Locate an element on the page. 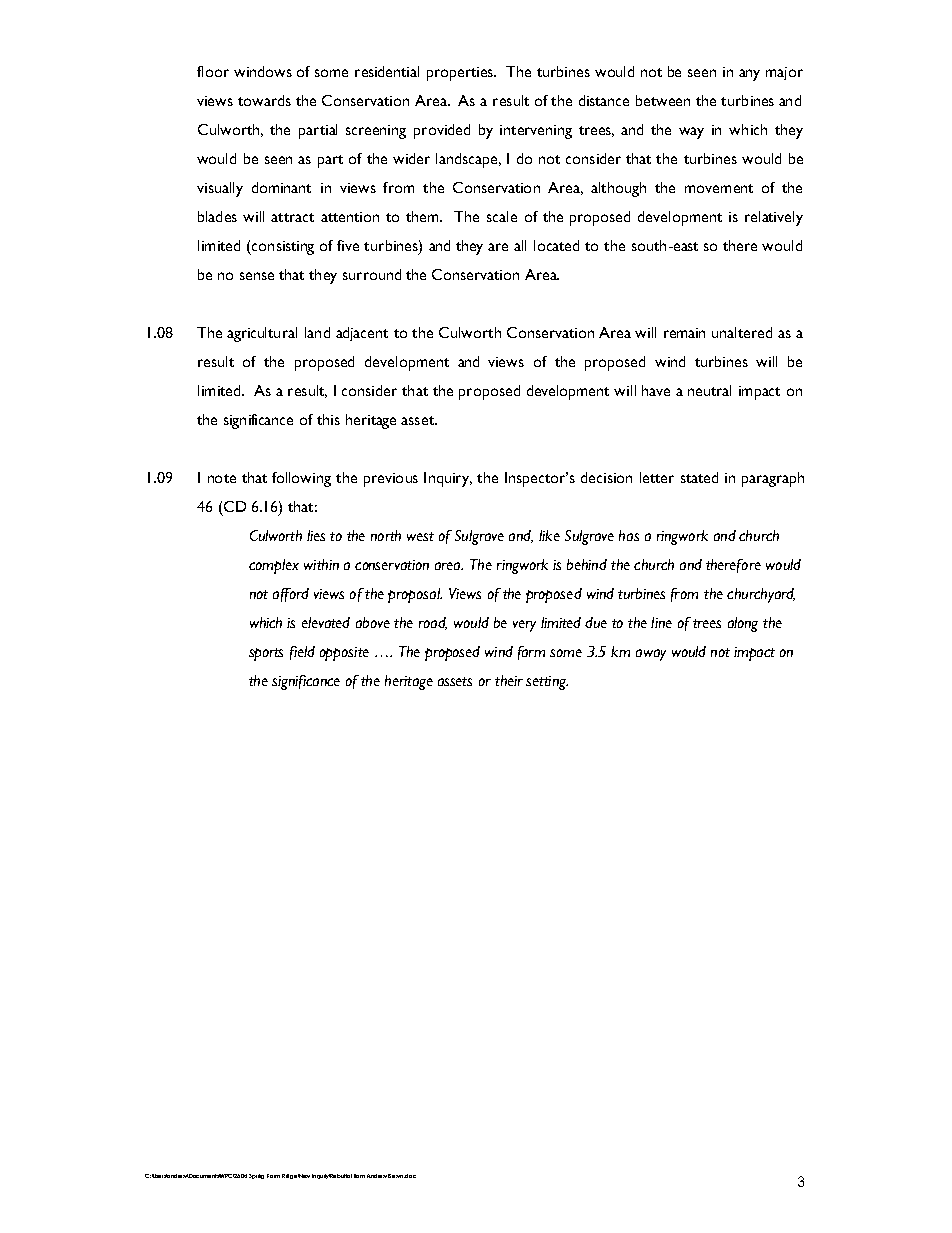 The height and width of the page is (1233, 952). any is located at coordinates (749, 75).
